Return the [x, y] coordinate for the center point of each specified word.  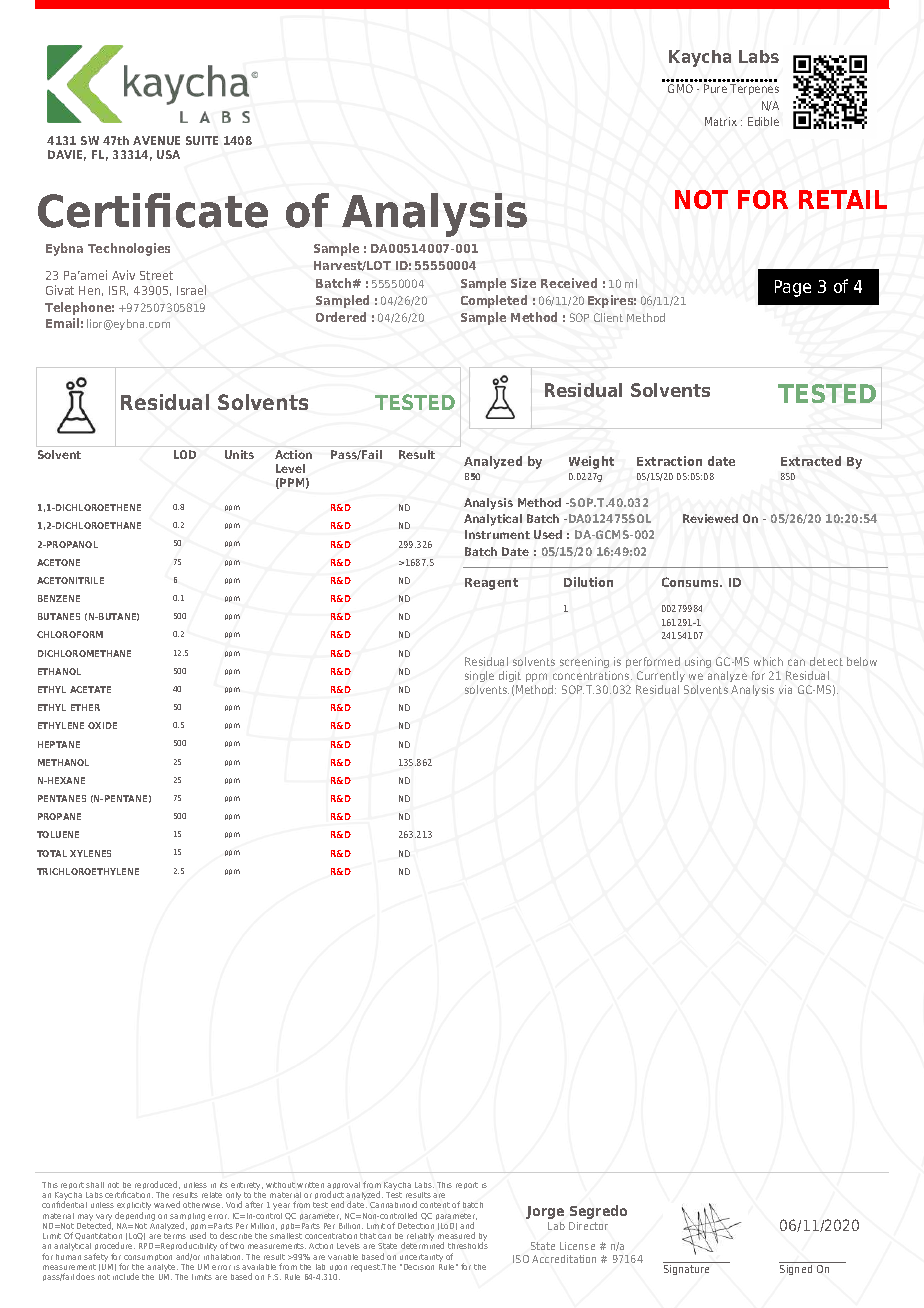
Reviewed [710, 518]
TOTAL [52, 853]
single [479, 676]
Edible [763, 121]
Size [523, 283]
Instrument [497, 534]
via [785, 689]
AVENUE [156, 140]
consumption [148, 1257]
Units [239, 454]
